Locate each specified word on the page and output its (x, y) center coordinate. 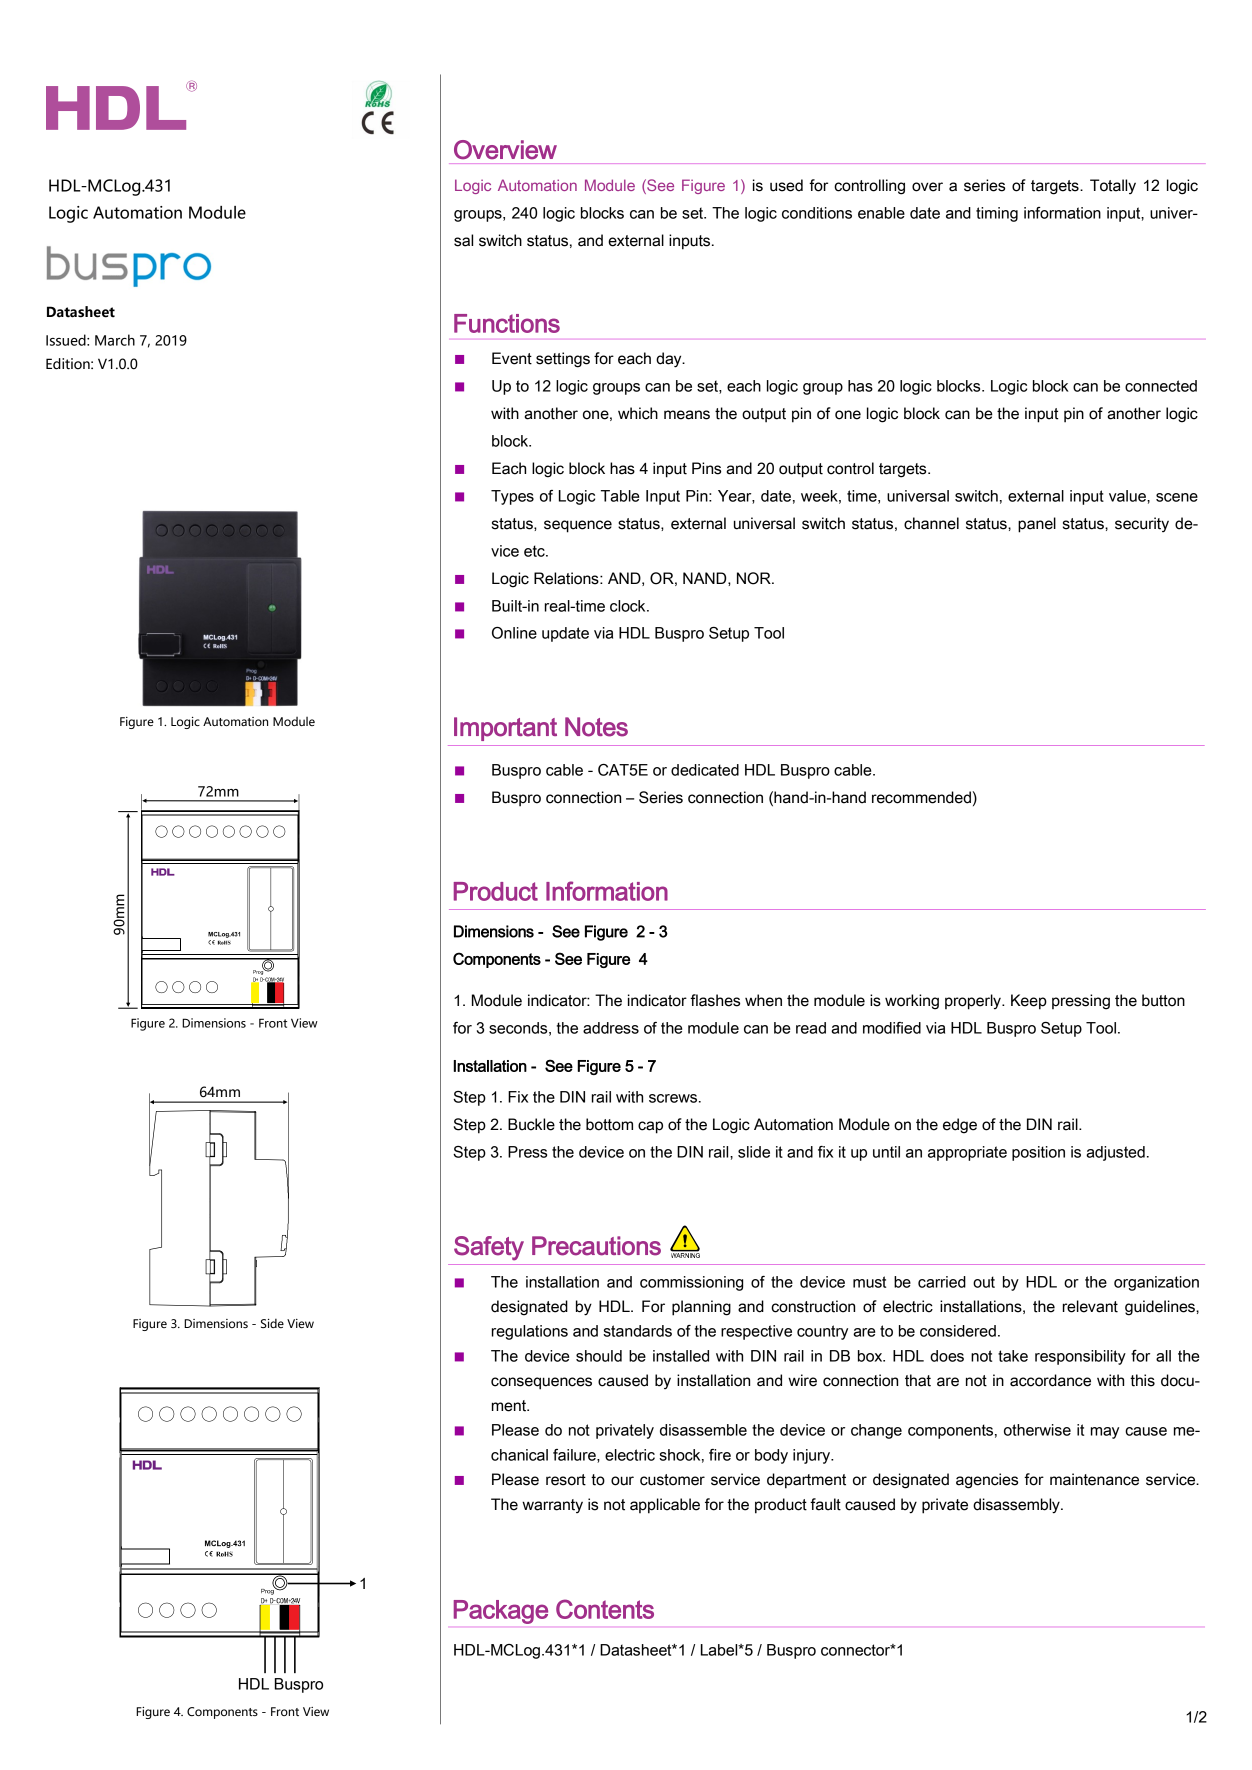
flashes (715, 1000)
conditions (817, 213)
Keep (1029, 1002)
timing (997, 214)
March (115, 340)
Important (505, 729)
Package (501, 1612)
